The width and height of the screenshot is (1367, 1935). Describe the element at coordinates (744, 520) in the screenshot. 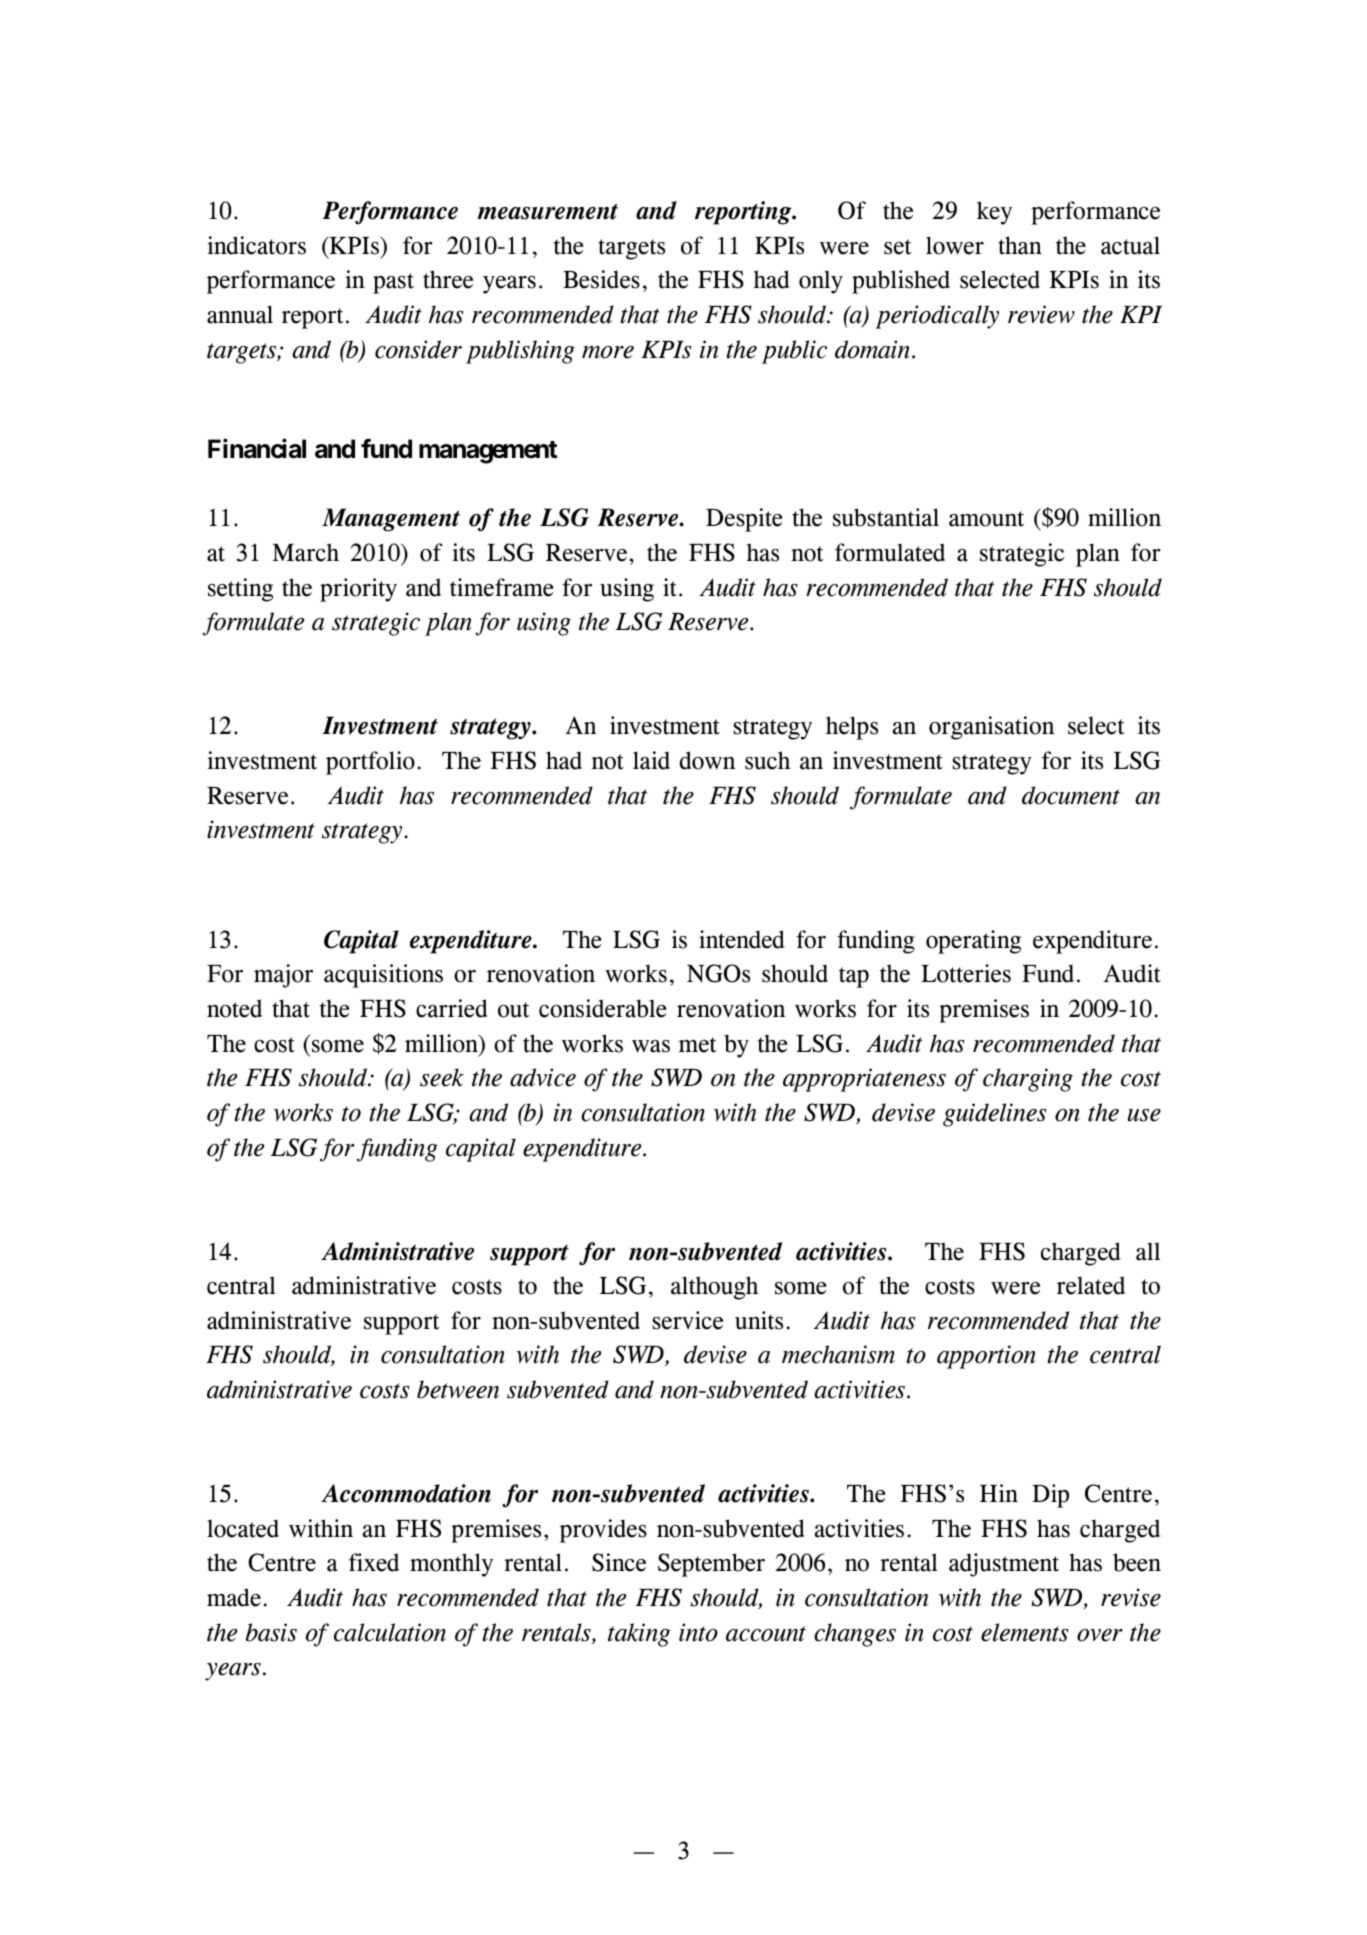

I see `Despite` at that location.
